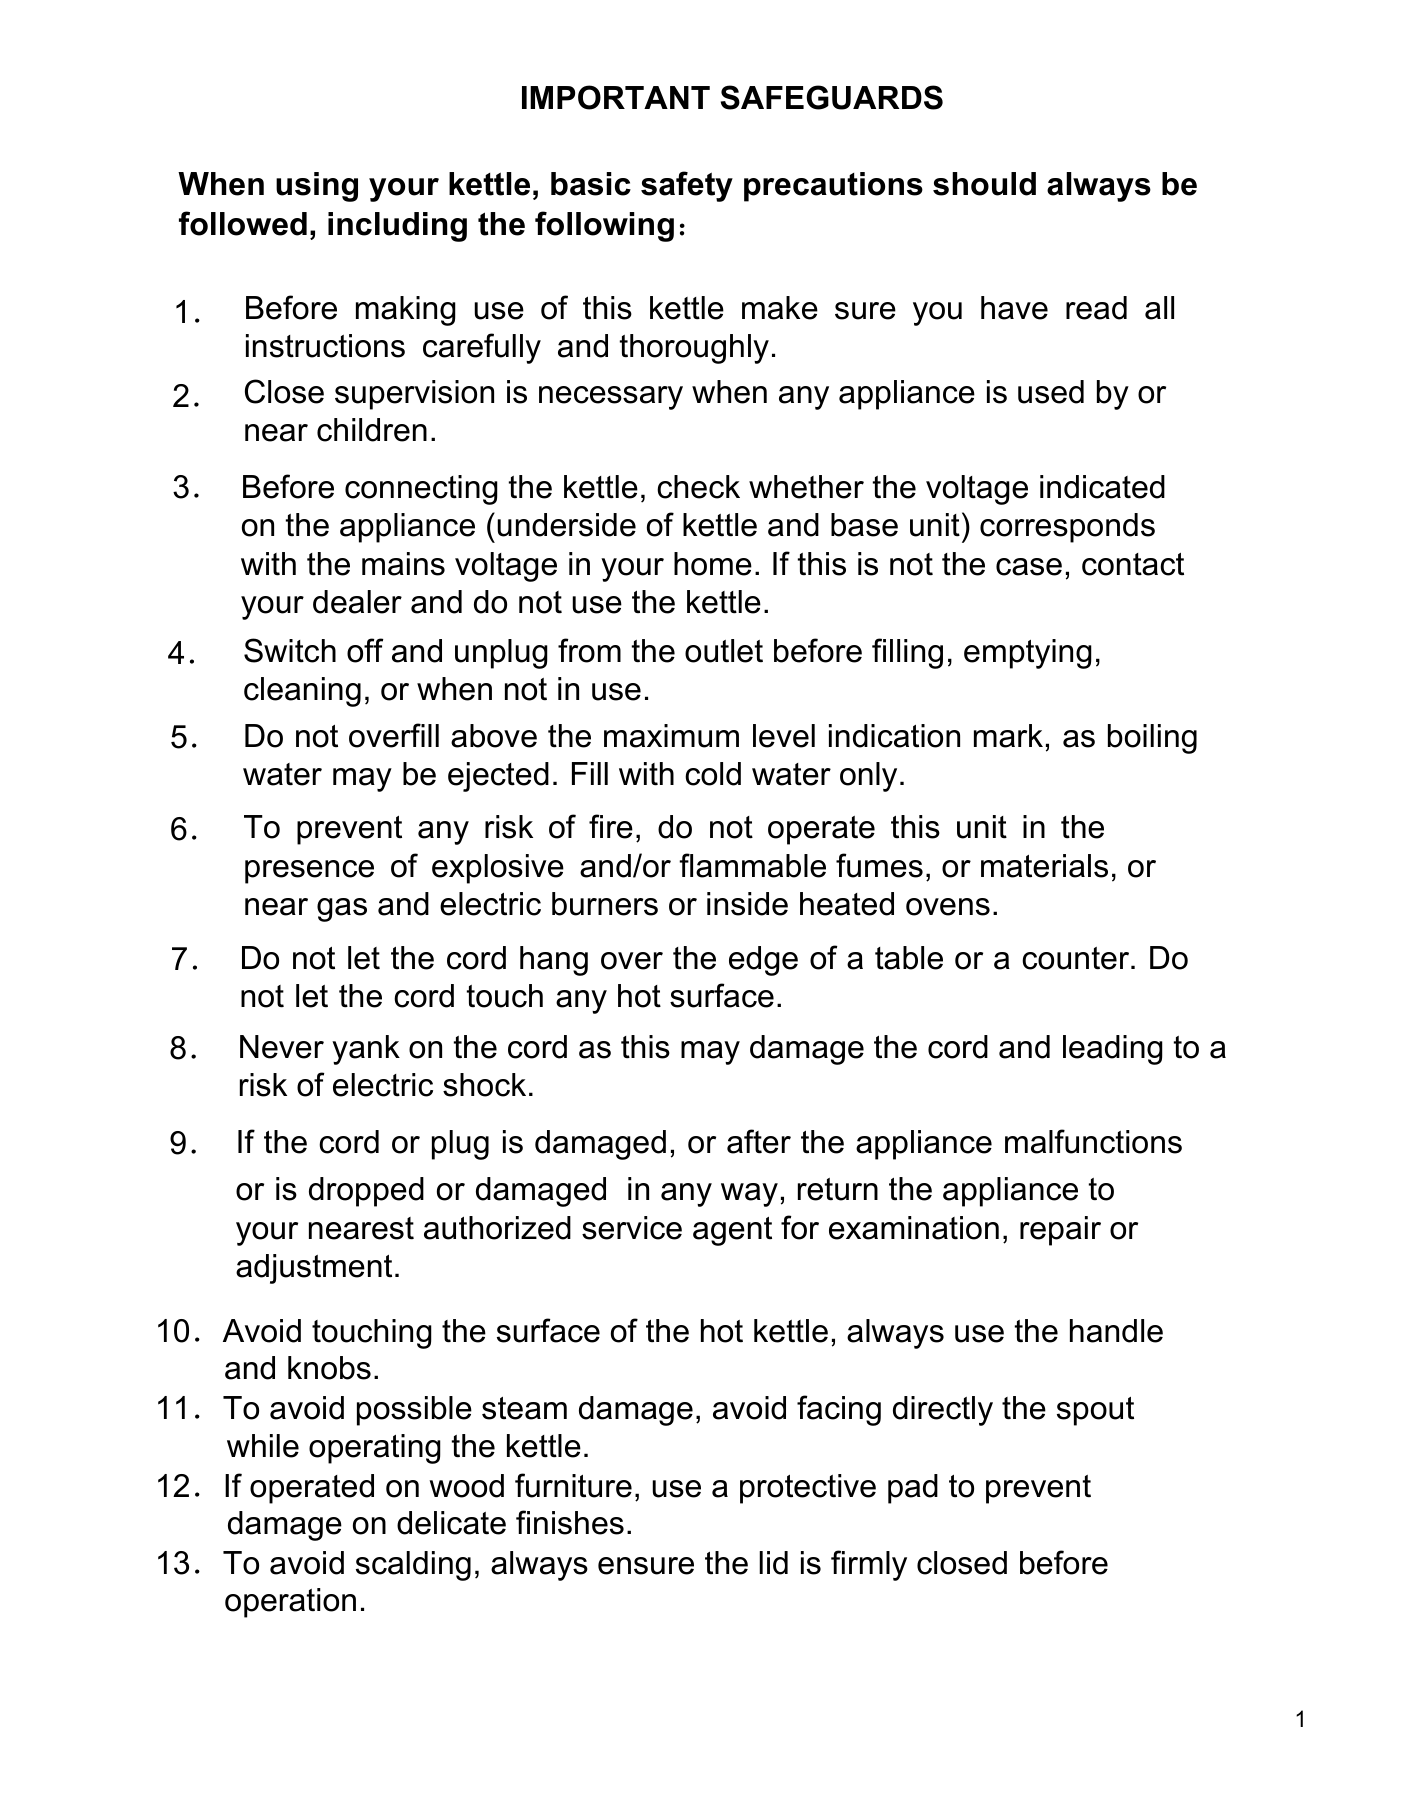 The height and width of the image is (1815, 1403). I want to click on should, so click(984, 184).
